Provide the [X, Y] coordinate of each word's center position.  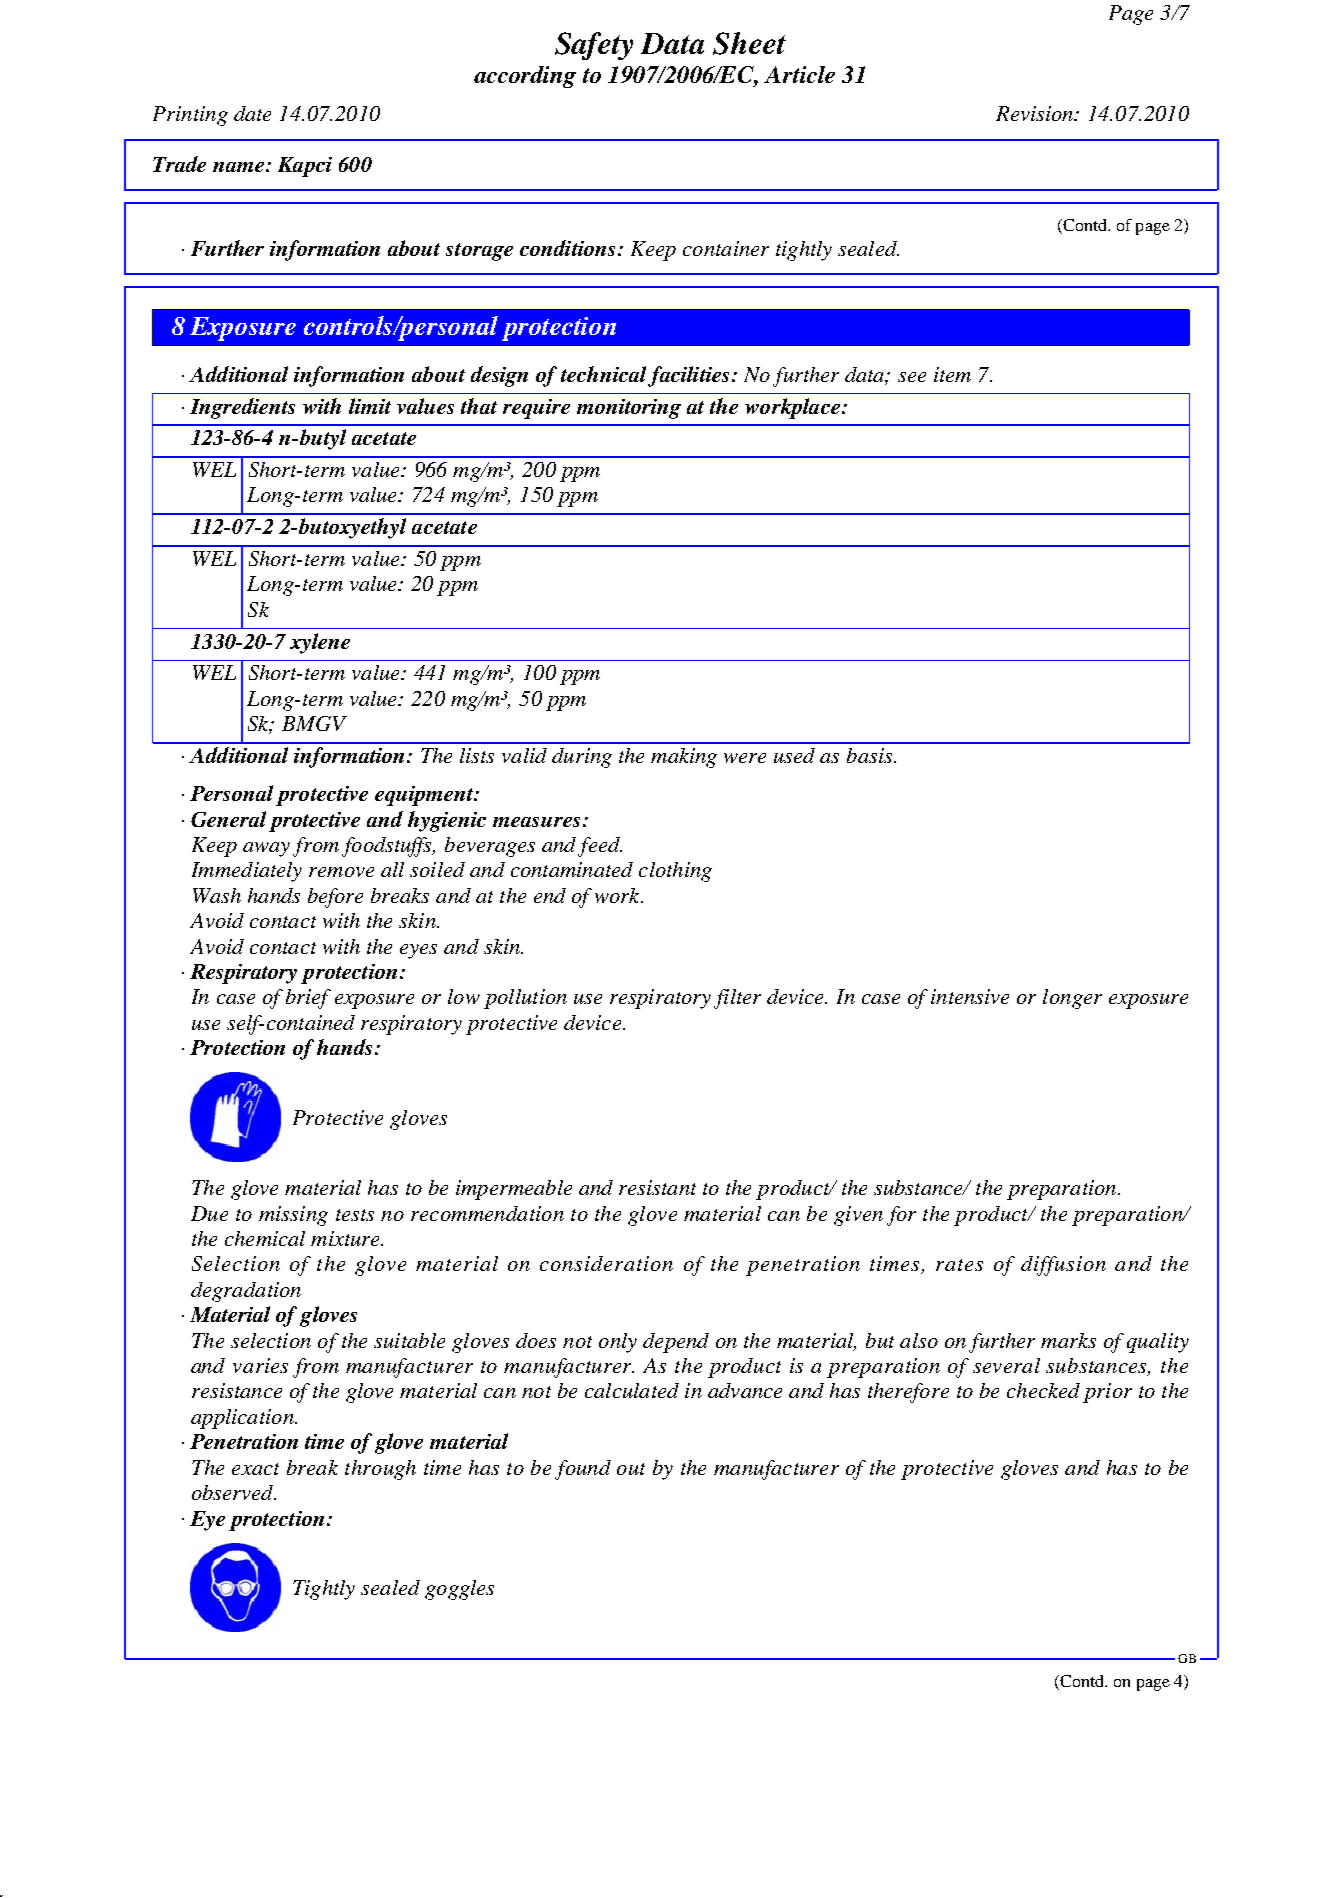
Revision [1036, 113]
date [252, 113]
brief [308, 999]
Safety [594, 46]
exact [255, 1469]
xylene [320, 643]
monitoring [629, 409]
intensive [970, 996]
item [952, 374]
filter [737, 999]
